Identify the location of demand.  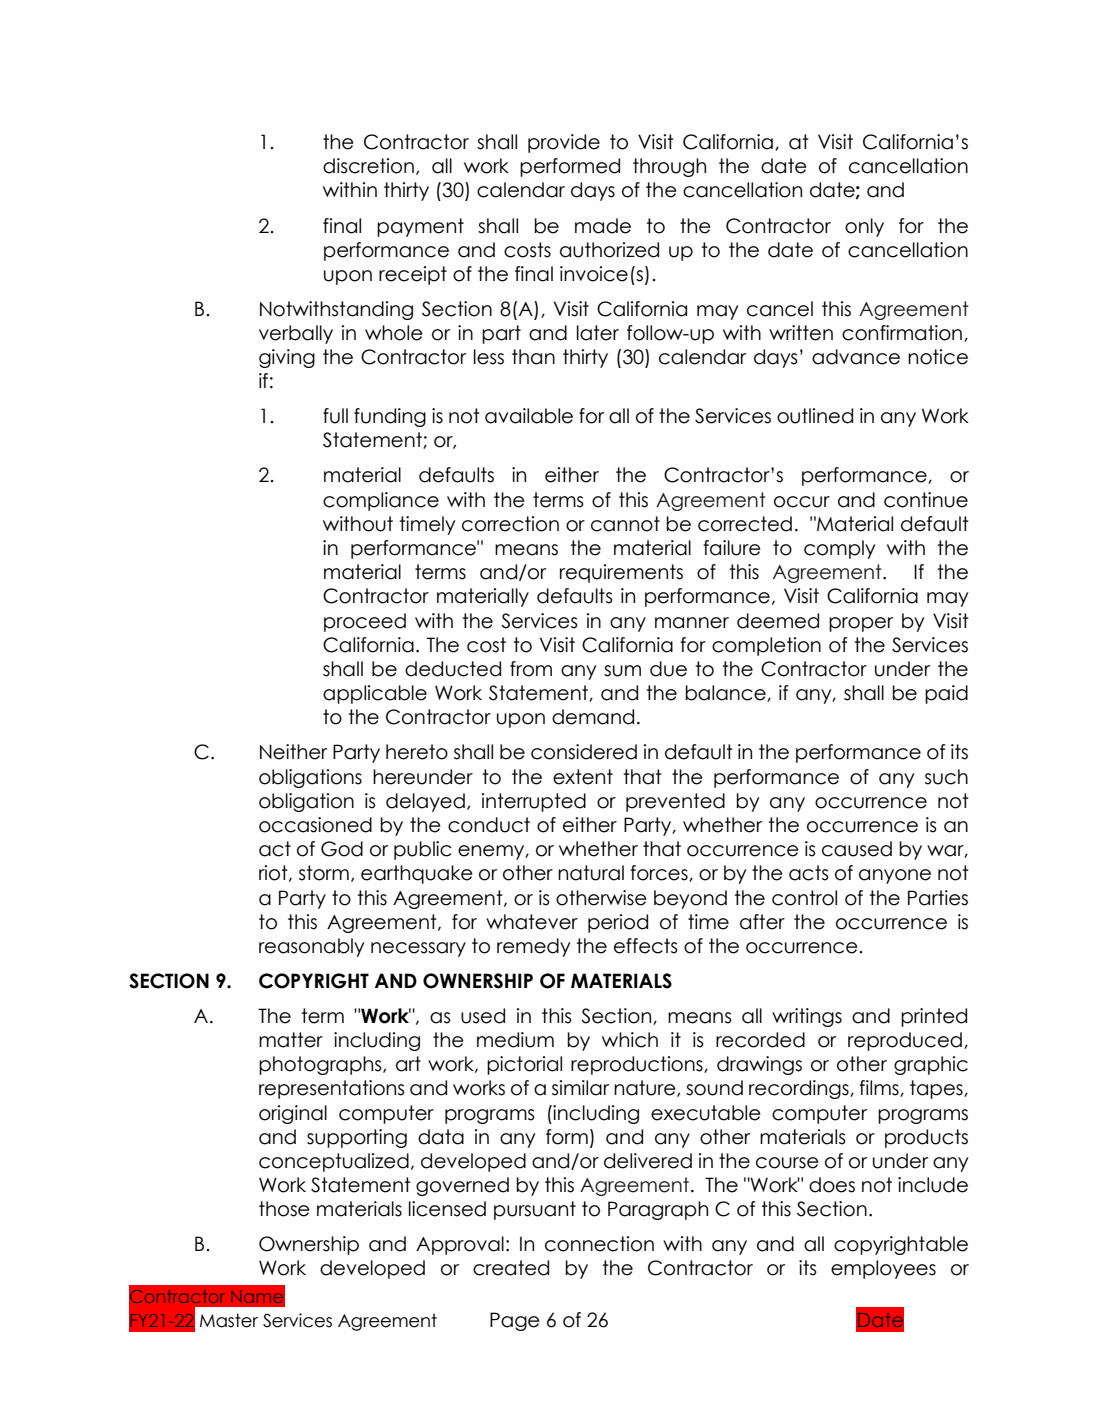
(593, 717).
